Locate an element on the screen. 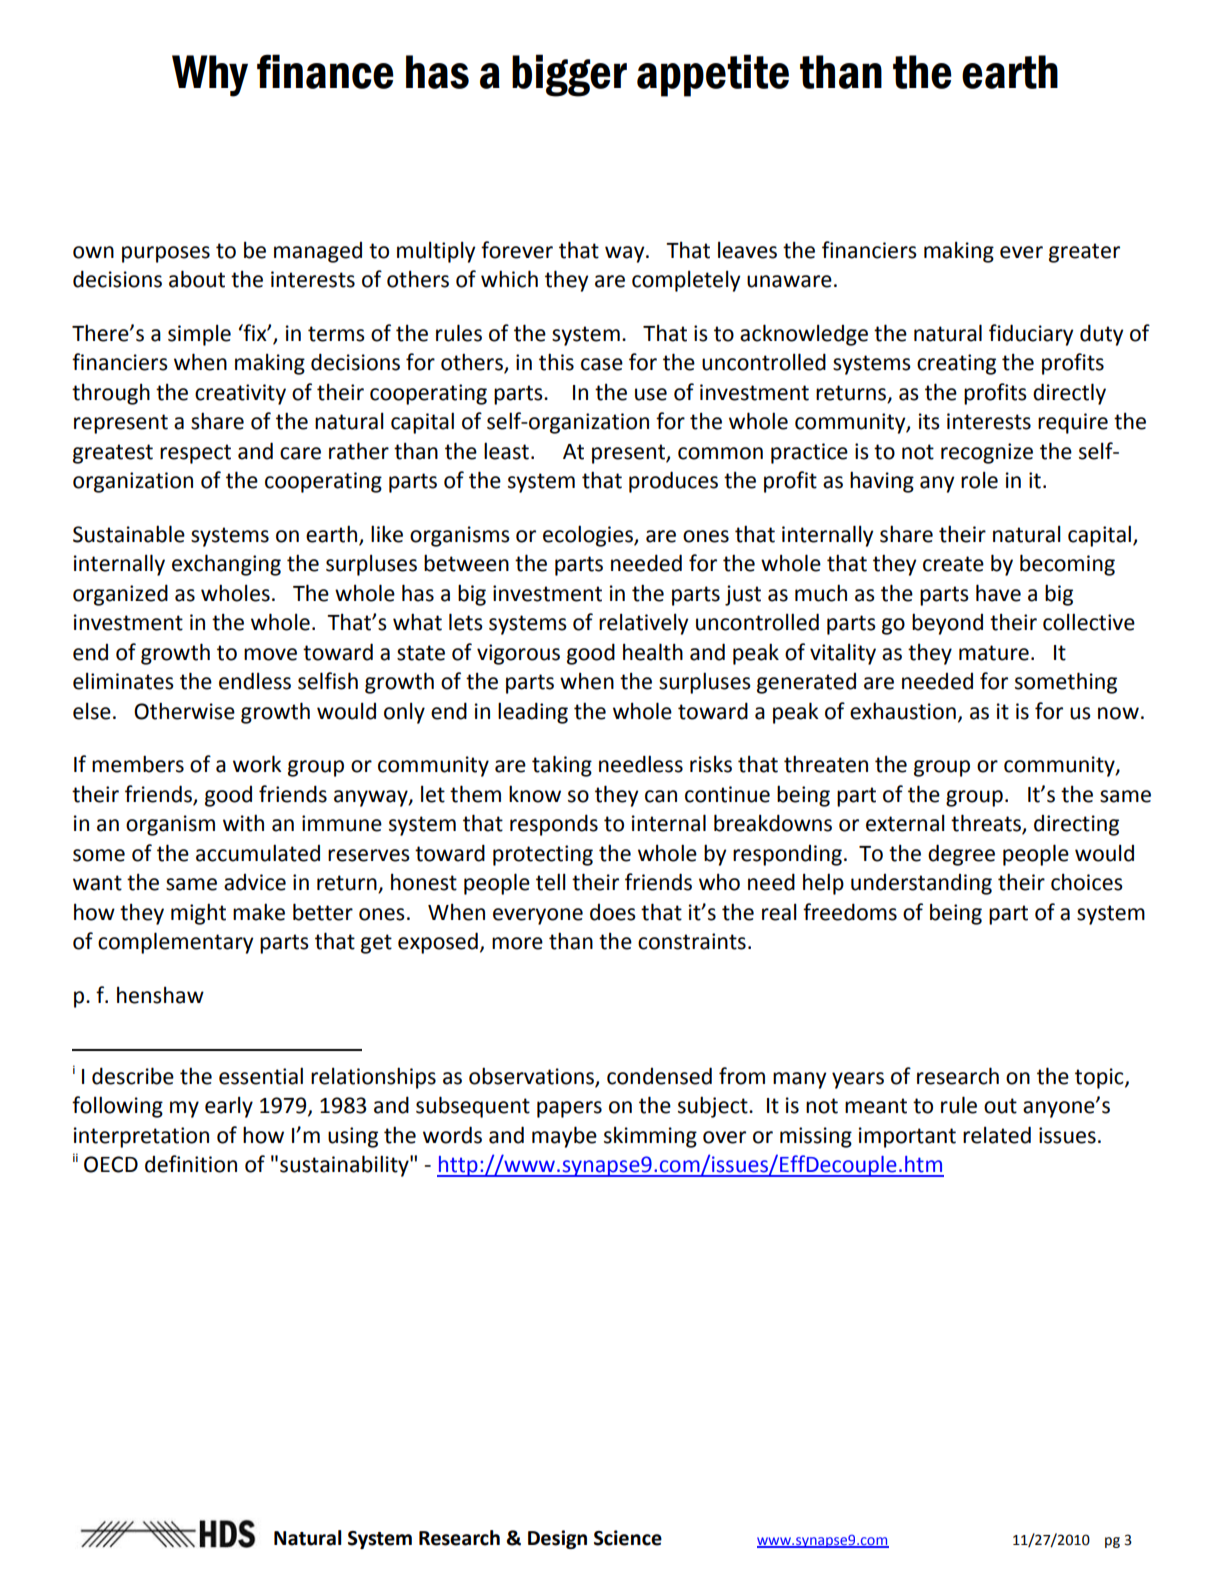 The image size is (1232, 1594). Science is located at coordinates (628, 1538).
